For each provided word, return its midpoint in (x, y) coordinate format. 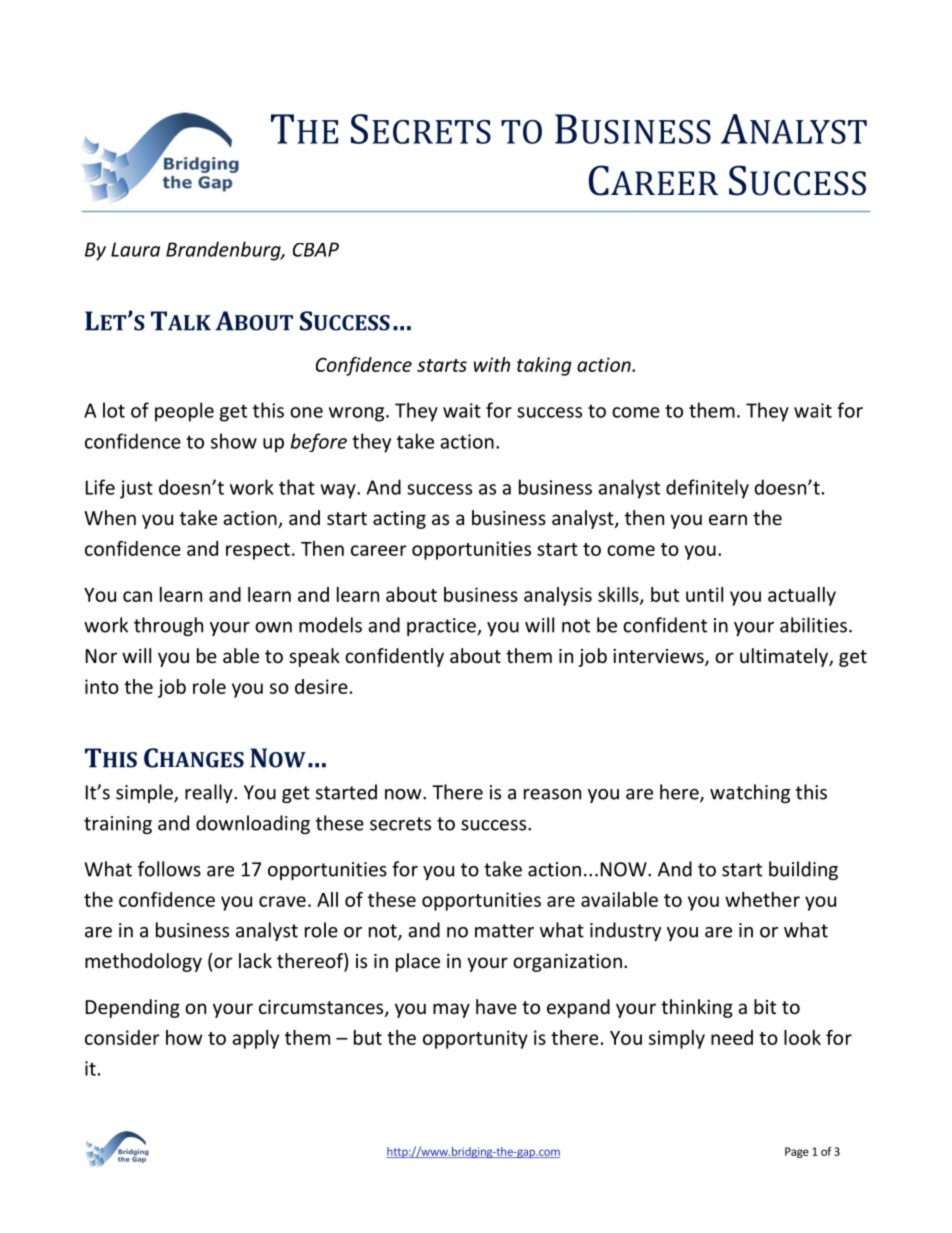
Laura (135, 249)
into (102, 686)
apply (255, 1039)
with (492, 364)
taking (544, 366)
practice (442, 627)
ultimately (785, 657)
